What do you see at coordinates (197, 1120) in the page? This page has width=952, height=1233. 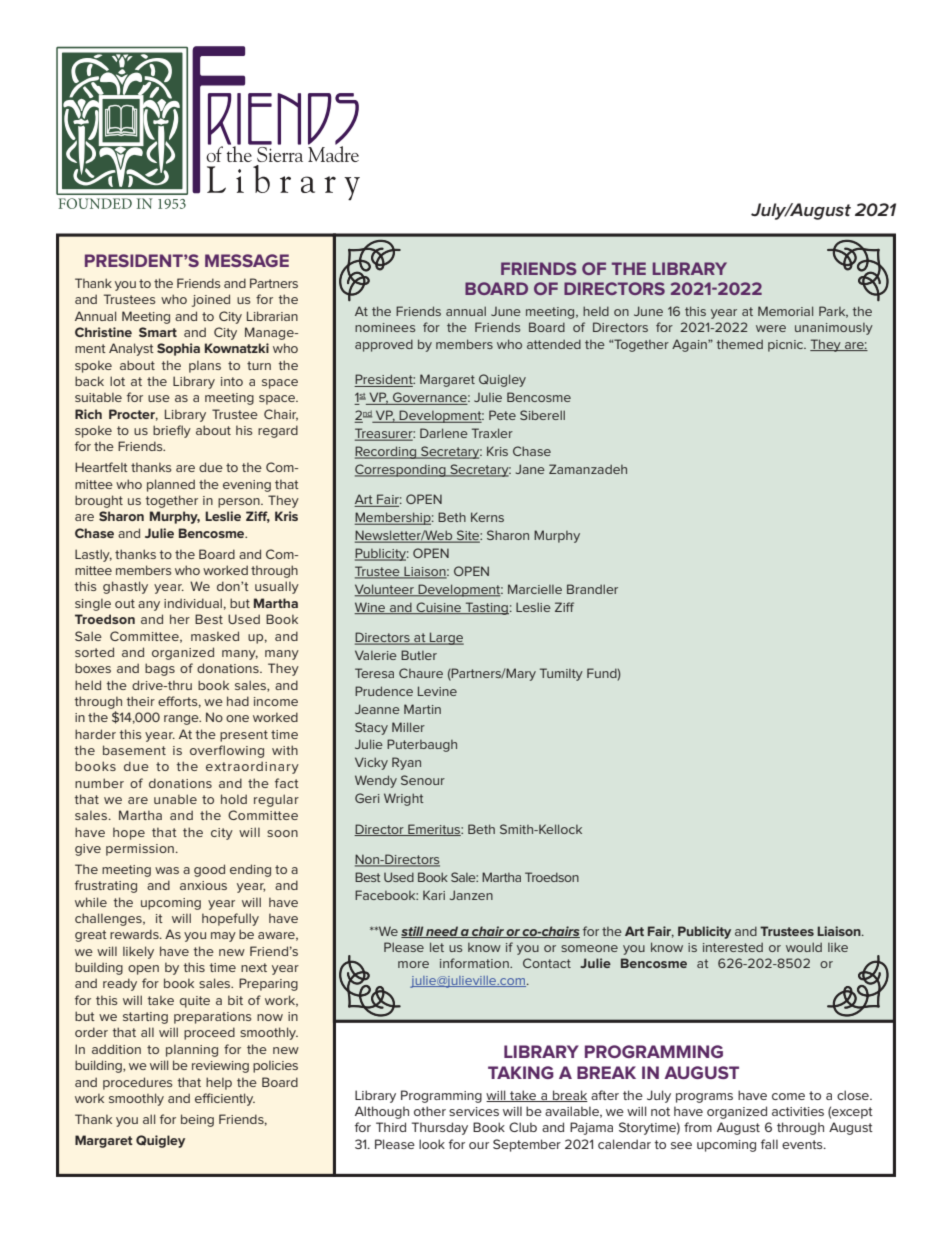 I see `being` at bounding box center [197, 1120].
